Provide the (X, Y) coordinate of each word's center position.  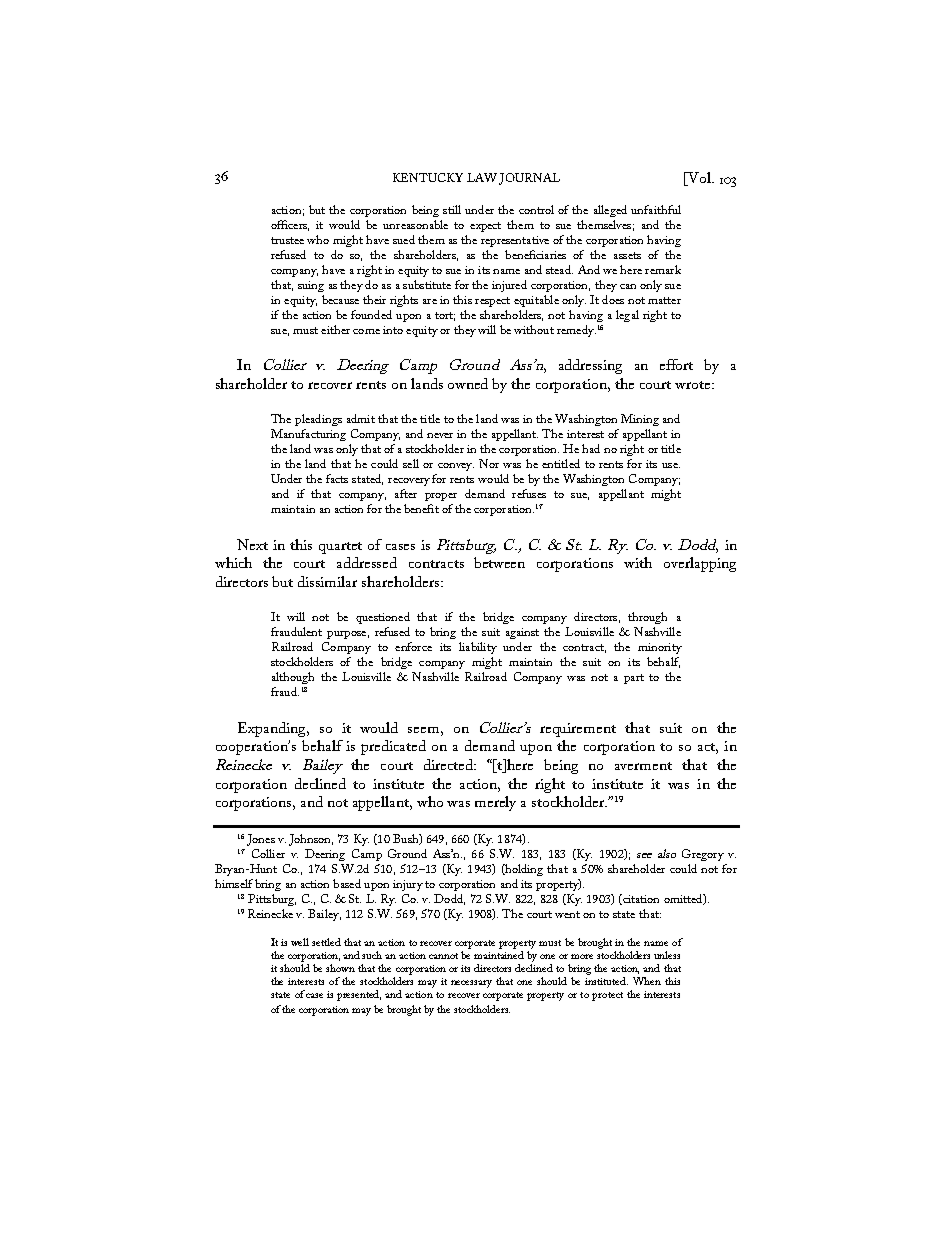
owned (468, 383)
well (300, 942)
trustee (287, 240)
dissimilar (327, 581)
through (647, 618)
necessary (471, 984)
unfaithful (656, 209)
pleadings (318, 420)
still (452, 209)
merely (495, 803)
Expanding (273, 729)
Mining (640, 420)
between (499, 562)
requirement (578, 730)
